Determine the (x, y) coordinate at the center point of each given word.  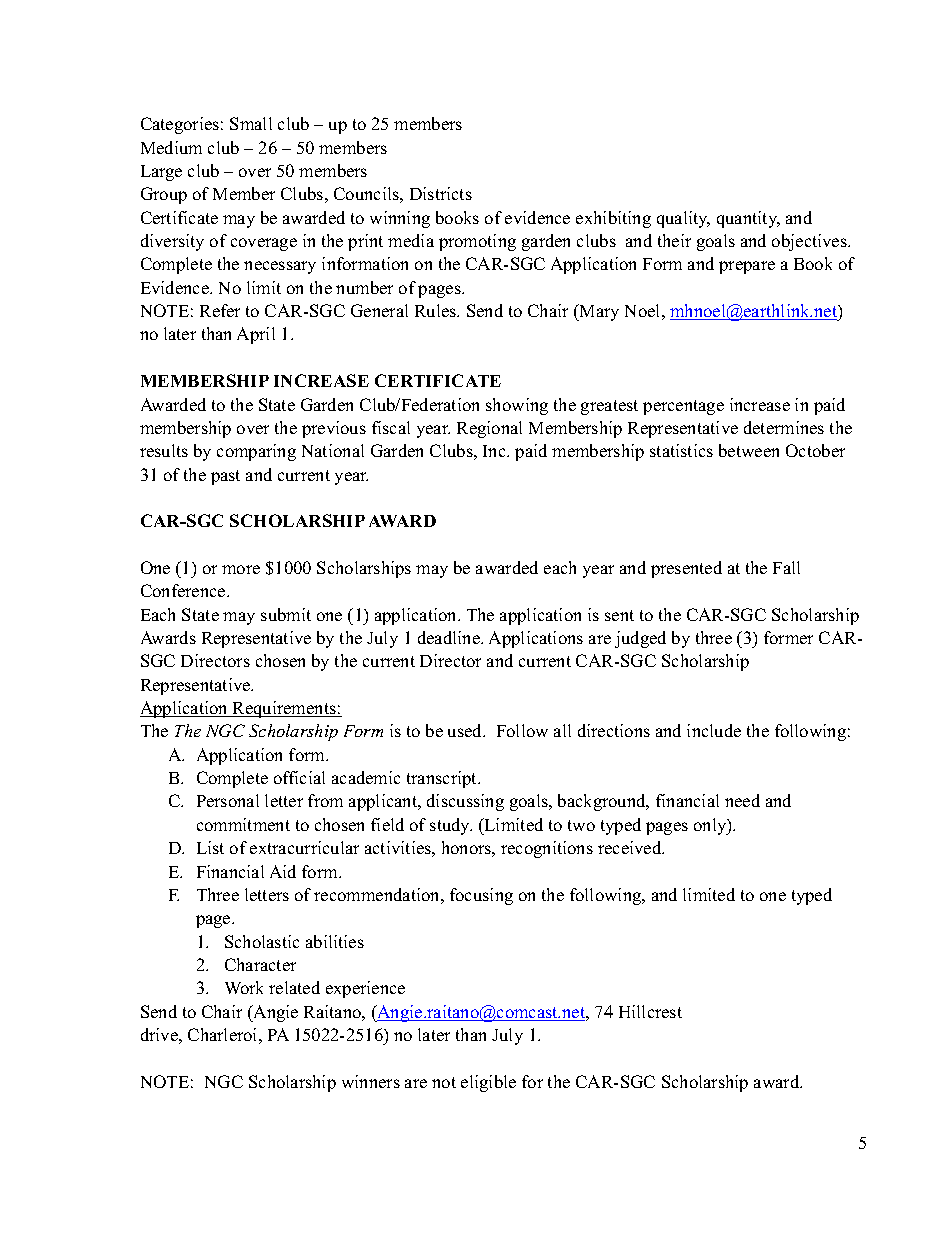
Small (251, 123)
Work (244, 987)
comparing (256, 452)
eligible (488, 1083)
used (466, 730)
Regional (489, 429)
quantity (748, 219)
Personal (228, 800)
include (714, 730)
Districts (441, 193)
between (749, 450)
